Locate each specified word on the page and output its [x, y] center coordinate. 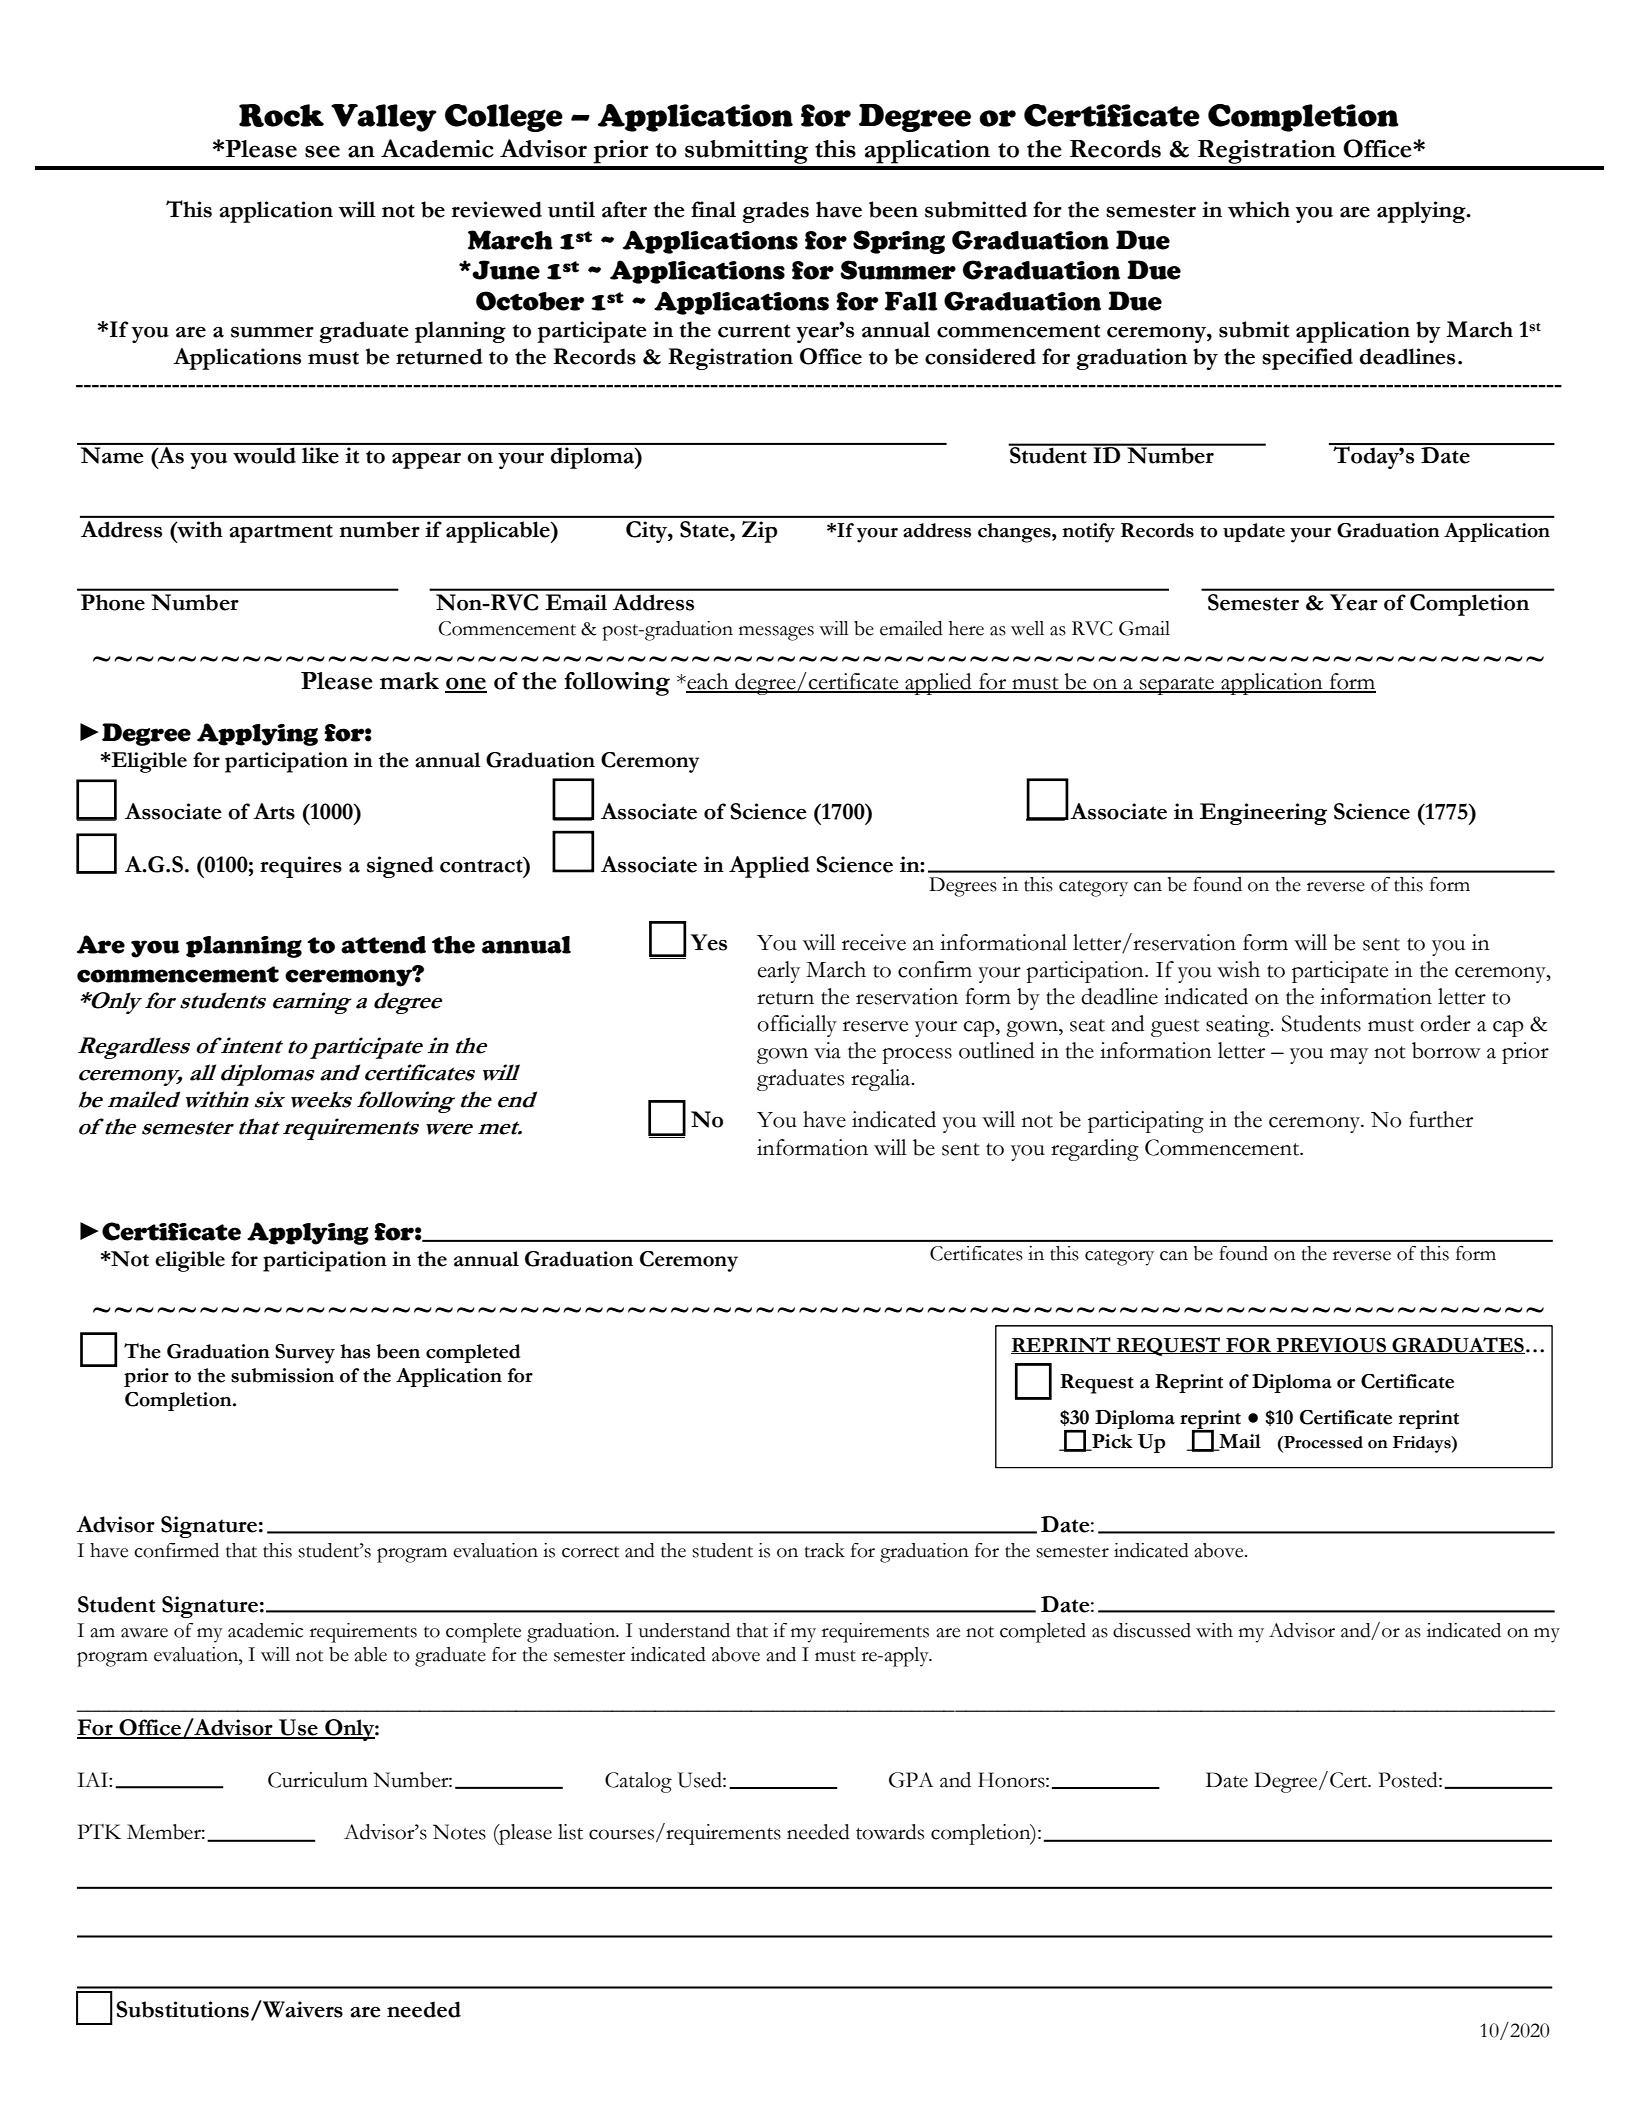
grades [776, 212]
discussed [1152, 1630]
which [1259, 209]
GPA [911, 1780]
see [322, 151]
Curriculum [318, 1780]
